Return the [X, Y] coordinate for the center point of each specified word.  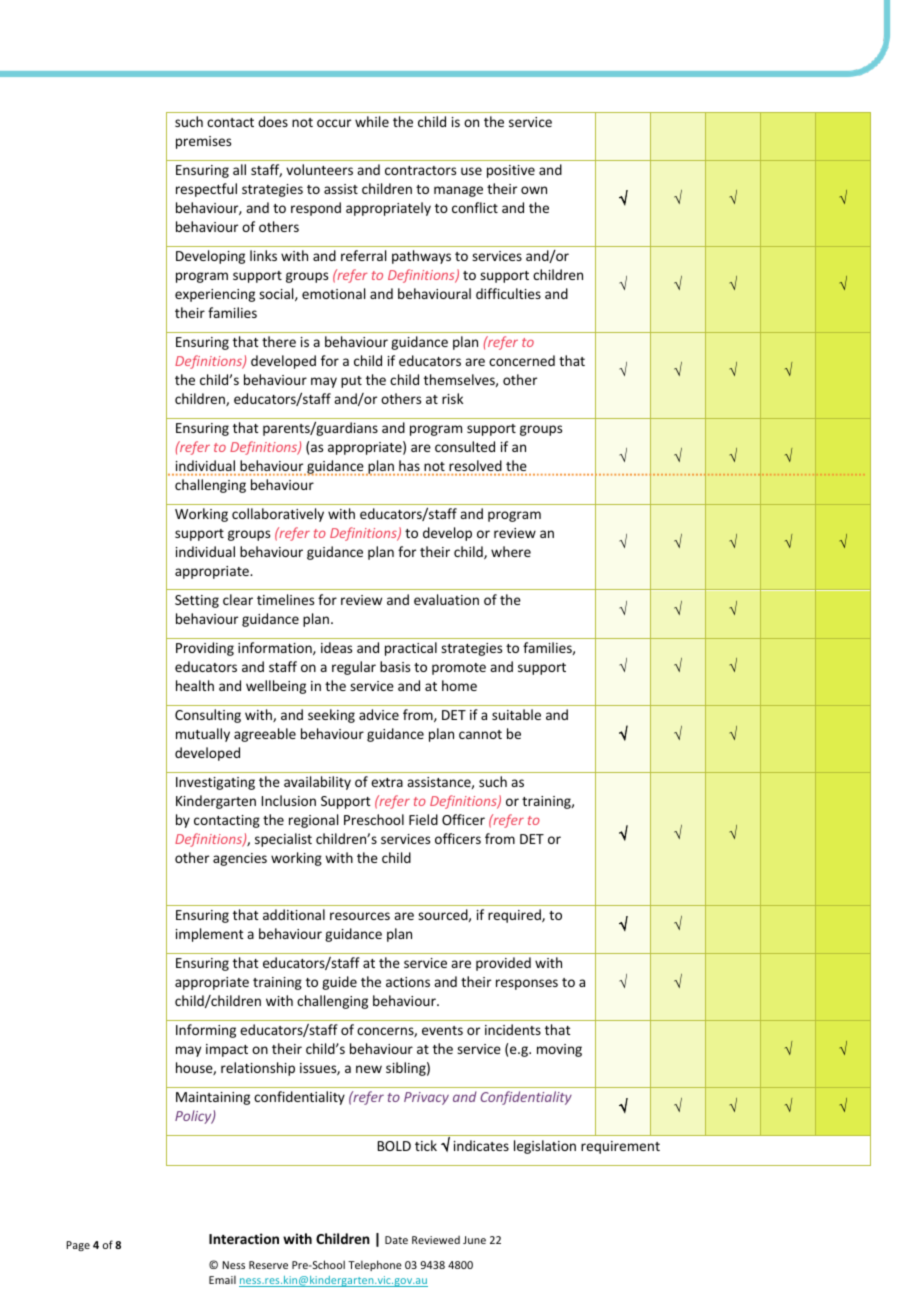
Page [78, 1246]
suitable [516, 714]
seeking [331, 716]
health [195, 685]
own [534, 190]
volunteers [319, 169]
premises [203, 142]
